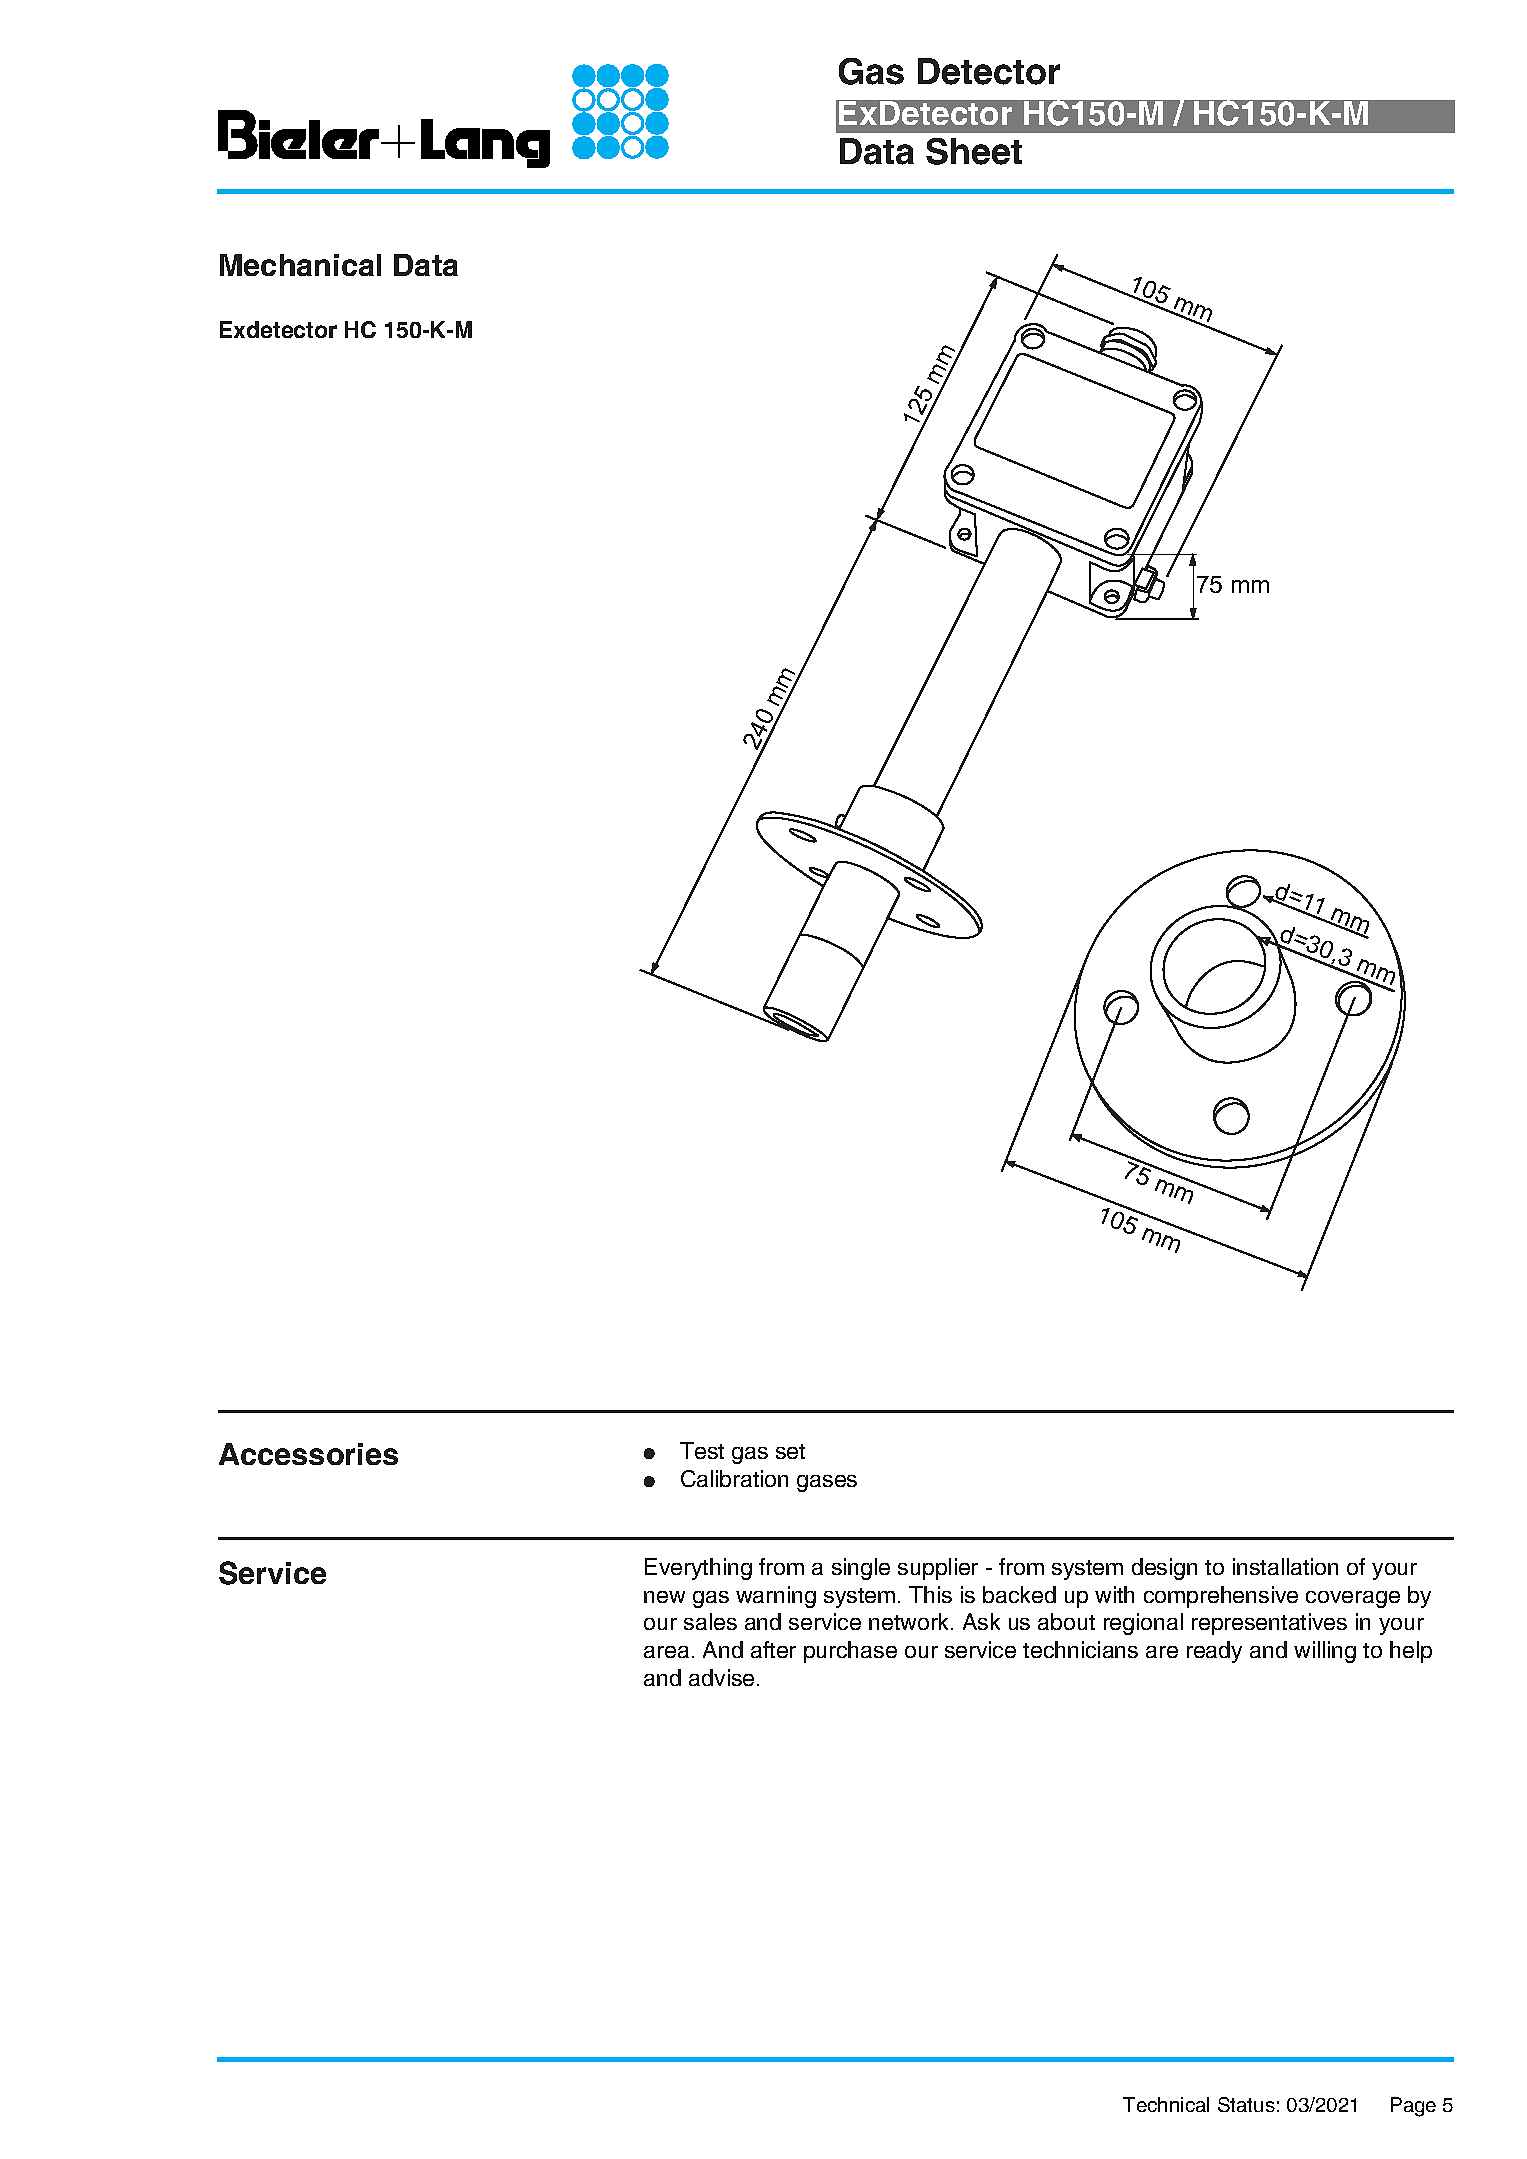  Describe the element at coordinates (702, 1450) in the screenshot. I see `Test` at that location.
